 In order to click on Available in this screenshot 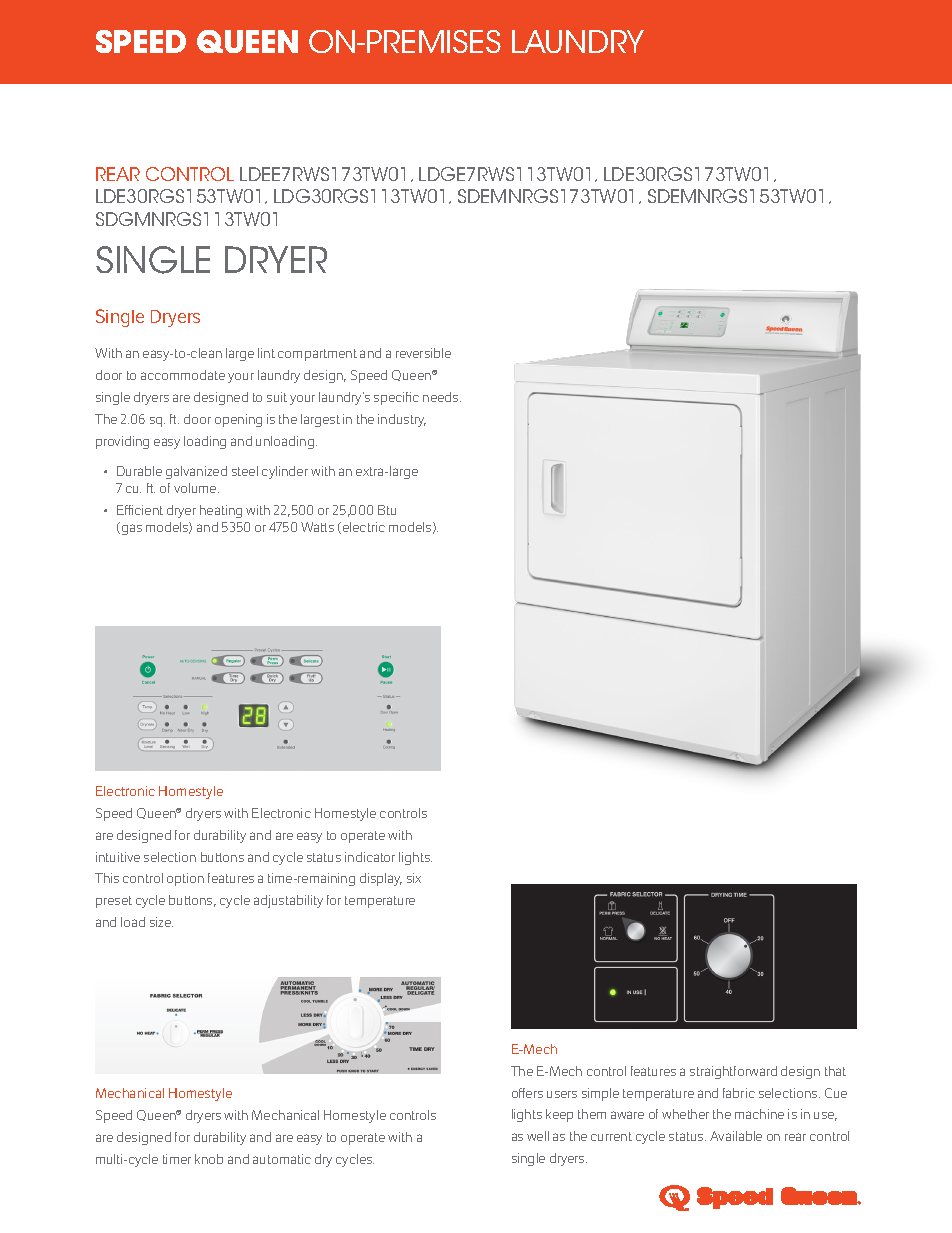, I will do `click(736, 1136)`.
